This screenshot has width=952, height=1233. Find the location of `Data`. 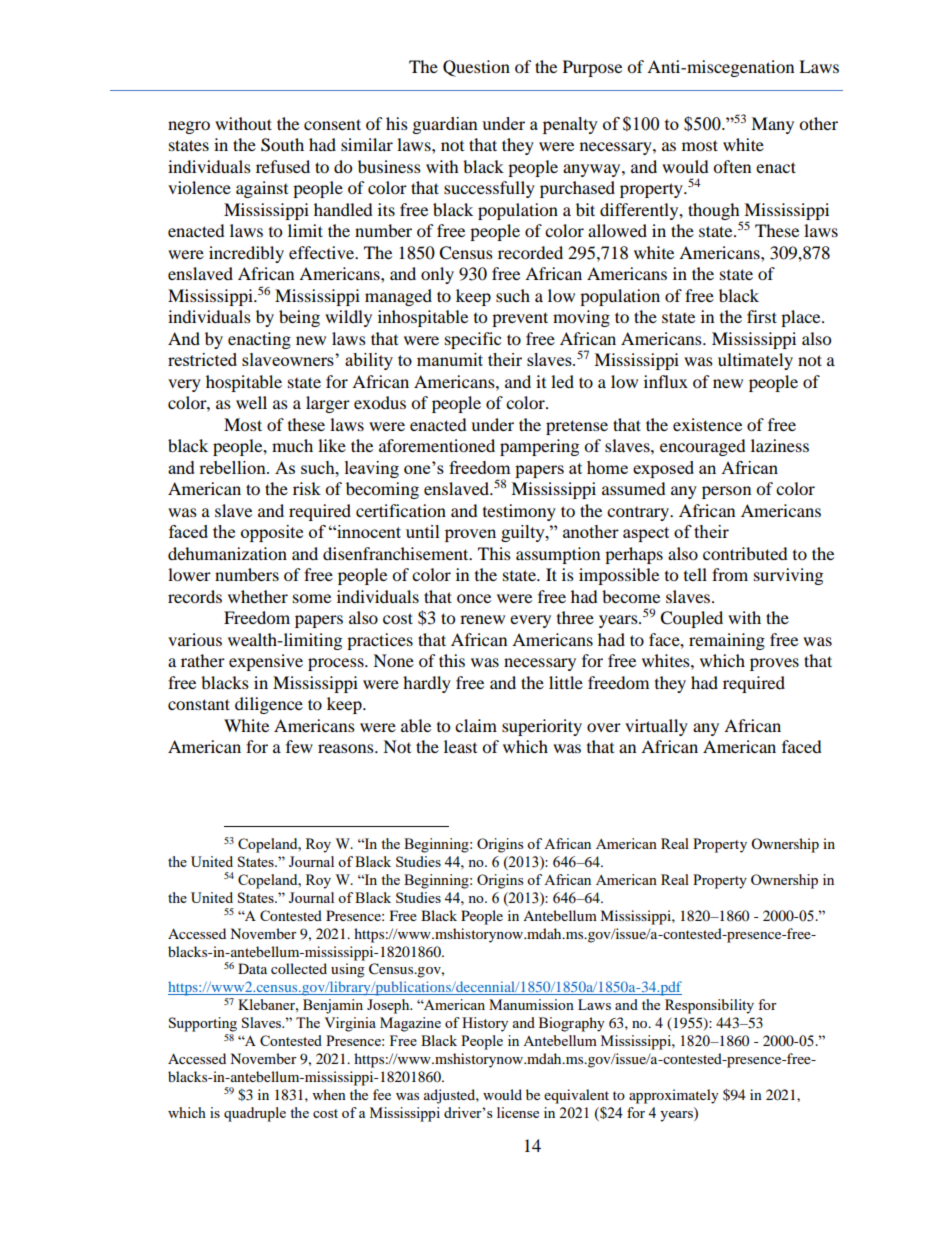

Data is located at coordinates (252, 968).
